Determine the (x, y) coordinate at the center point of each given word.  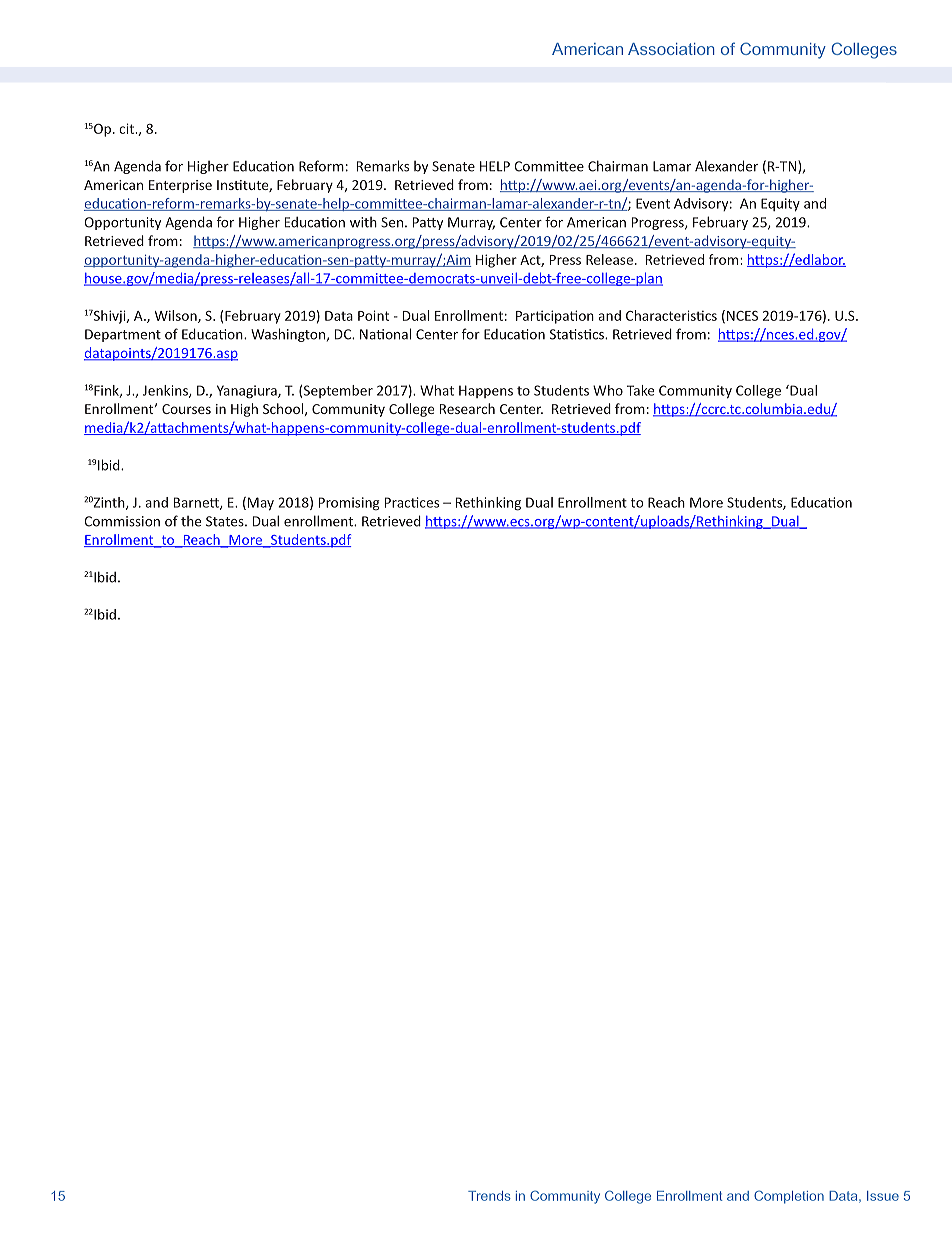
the (191, 521)
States (226, 521)
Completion (789, 1197)
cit (127, 128)
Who (608, 390)
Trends (489, 1196)
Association (671, 49)
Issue (883, 1196)
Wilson (177, 316)
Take (640, 390)
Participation (555, 317)
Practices (412, 502)
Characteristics (671, 315)
